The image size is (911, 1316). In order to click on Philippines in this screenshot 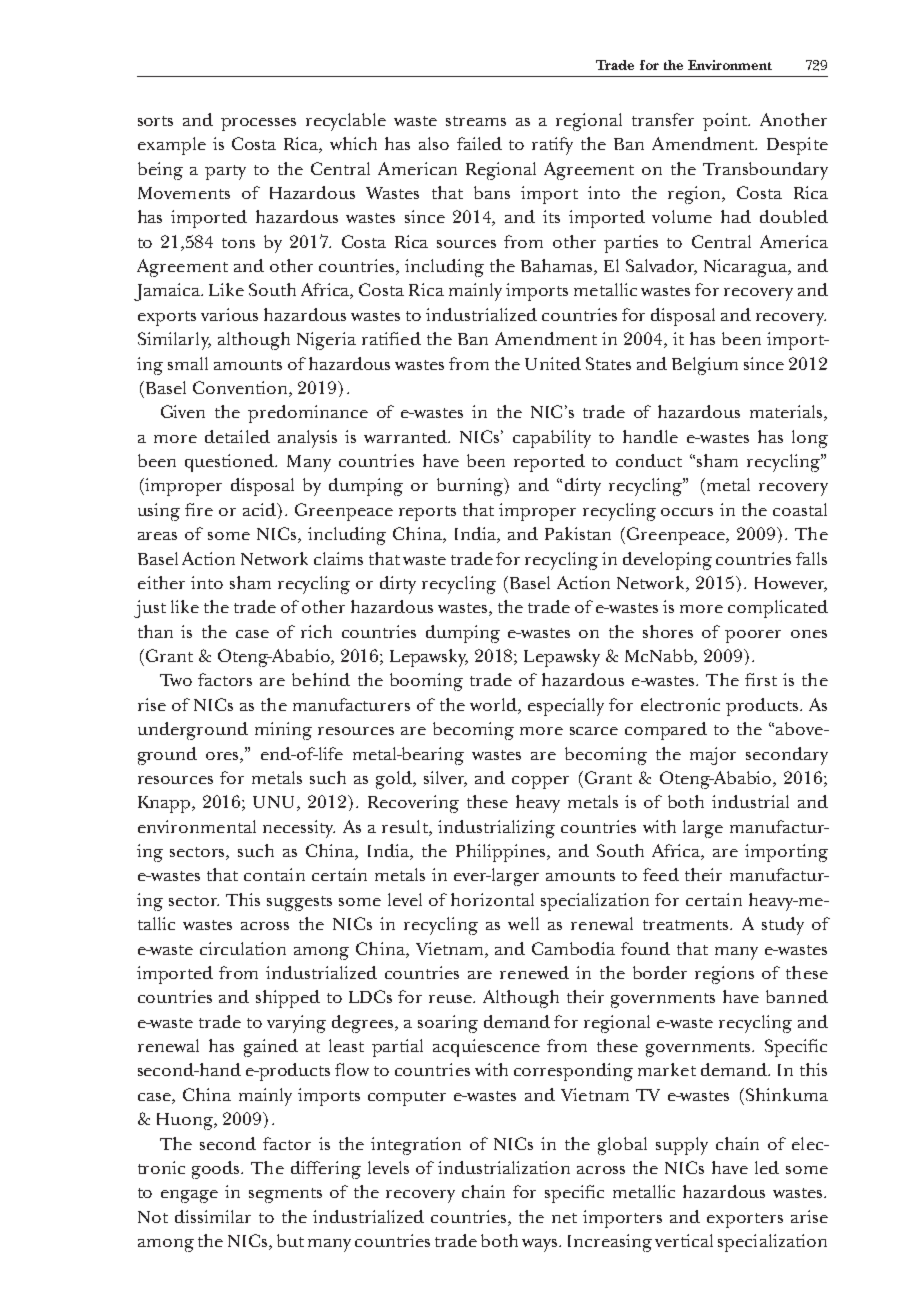, I will do `click(502, 853)`.
